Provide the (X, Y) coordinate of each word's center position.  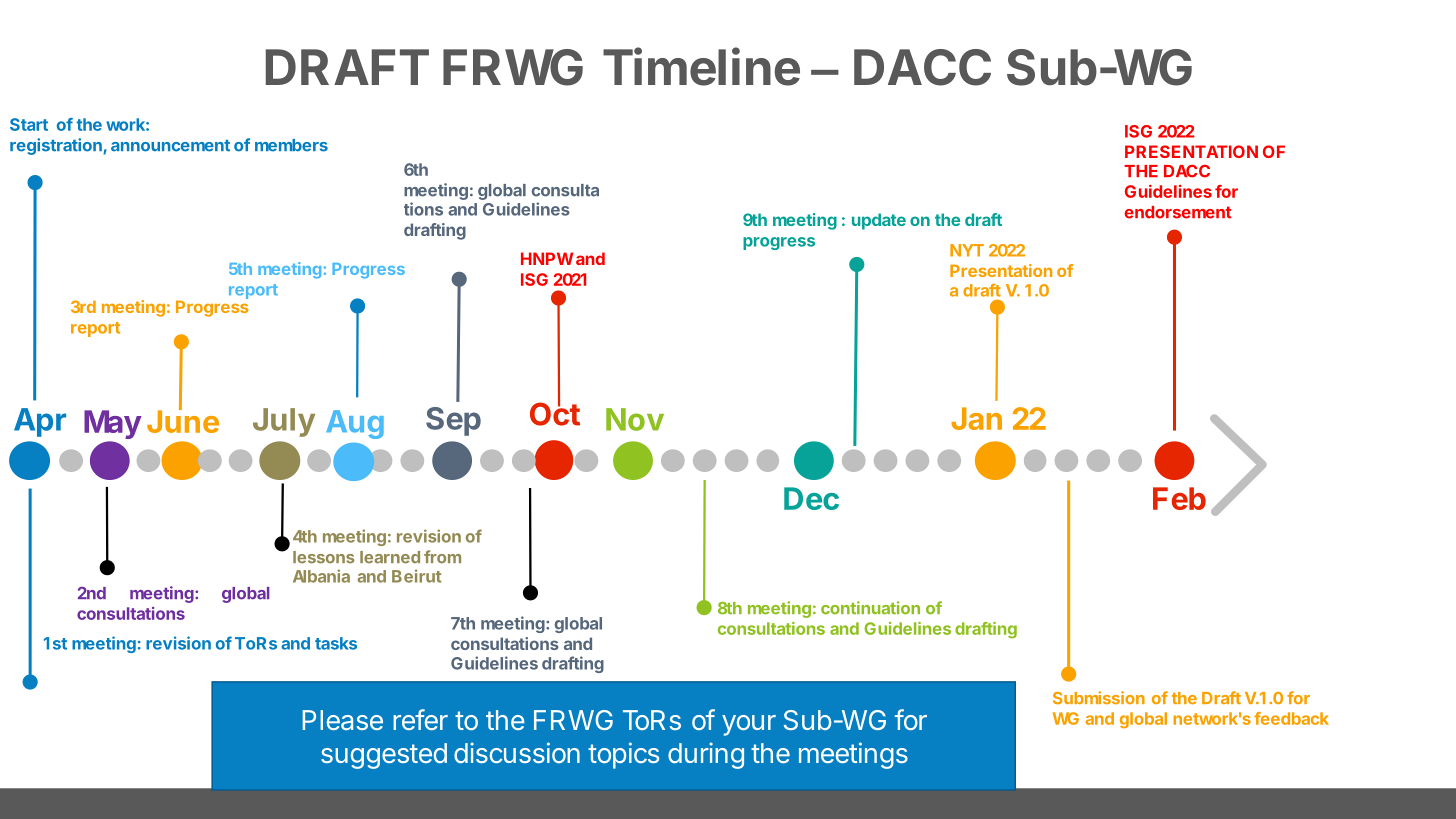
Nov (635, 419)
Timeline (701, 66)
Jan (976, 418)
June (183, 420)
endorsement (1178, 212)
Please (342, 720)
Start (29, 124)
